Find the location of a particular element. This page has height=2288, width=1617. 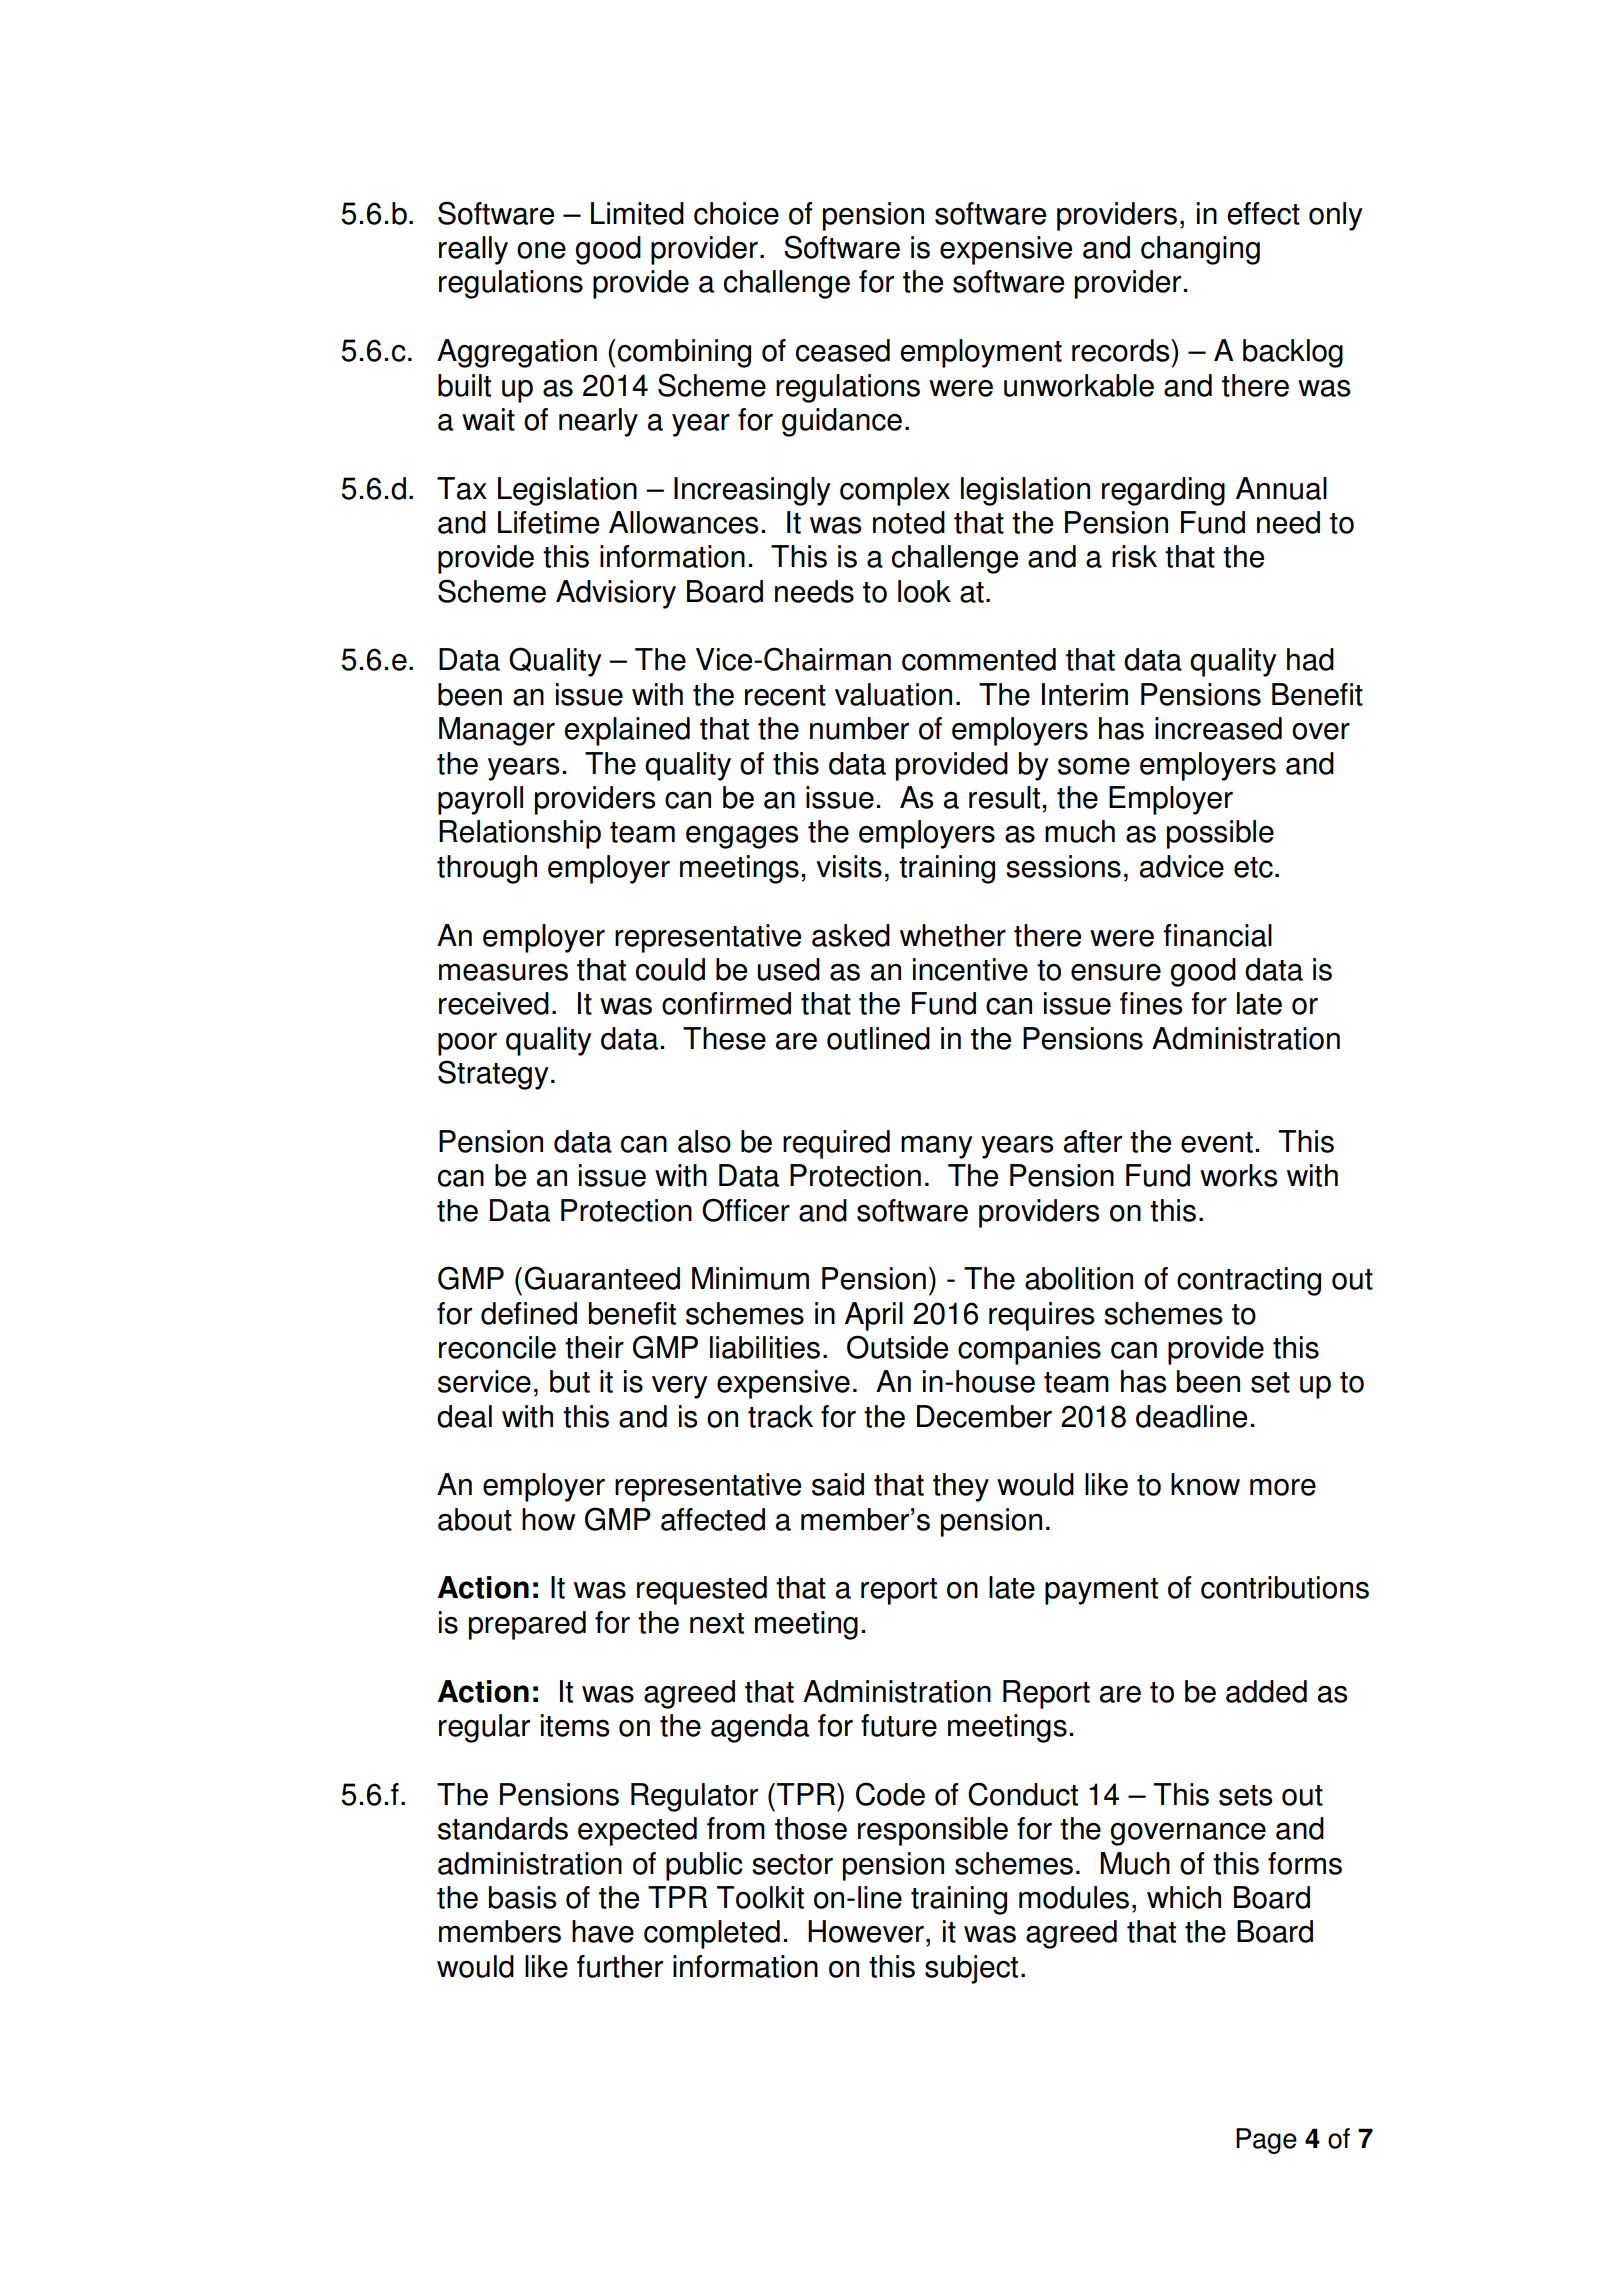

many is located at coordinates (937, 1147).
